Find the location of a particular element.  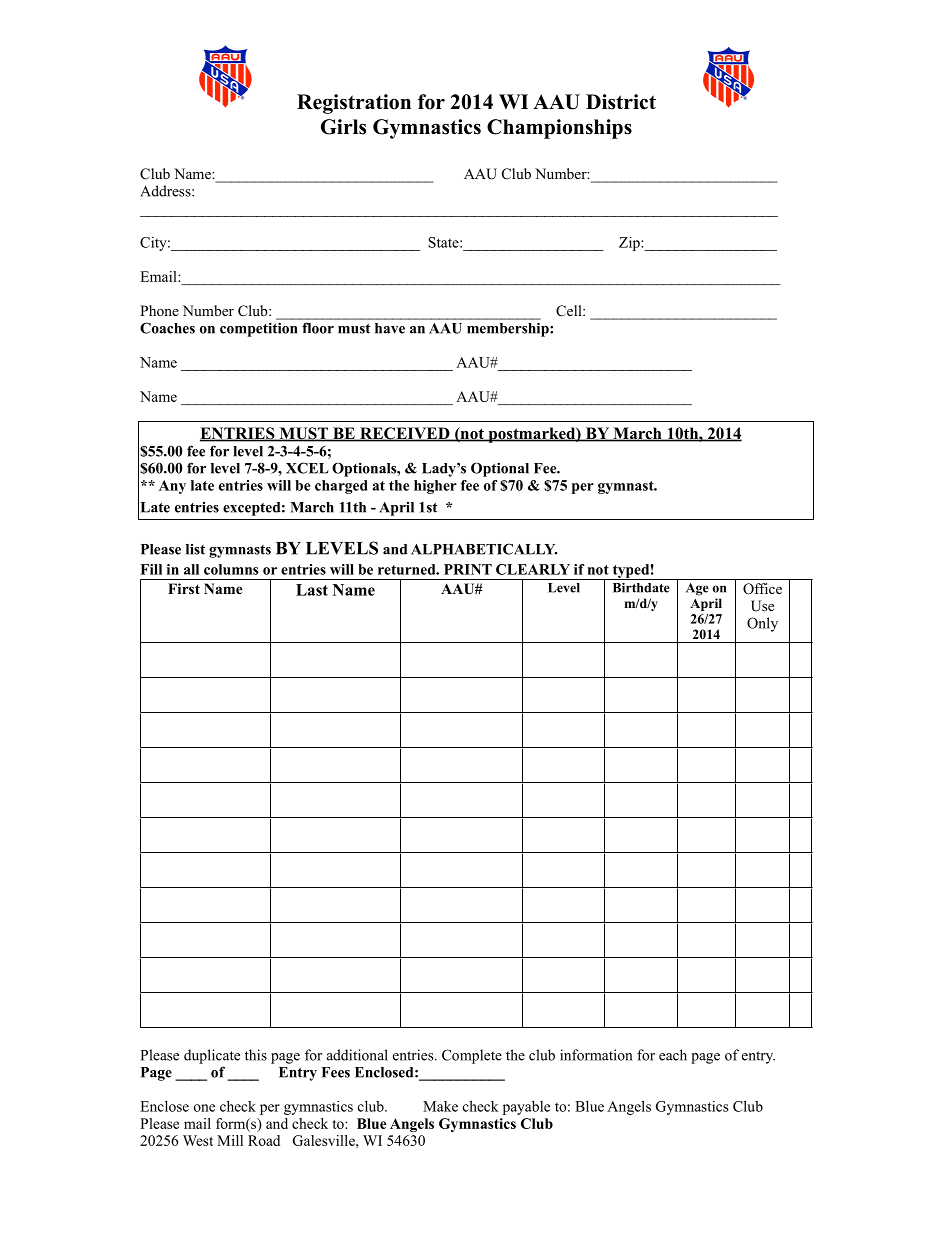

Mill is located at coordinates (230, 1140).
